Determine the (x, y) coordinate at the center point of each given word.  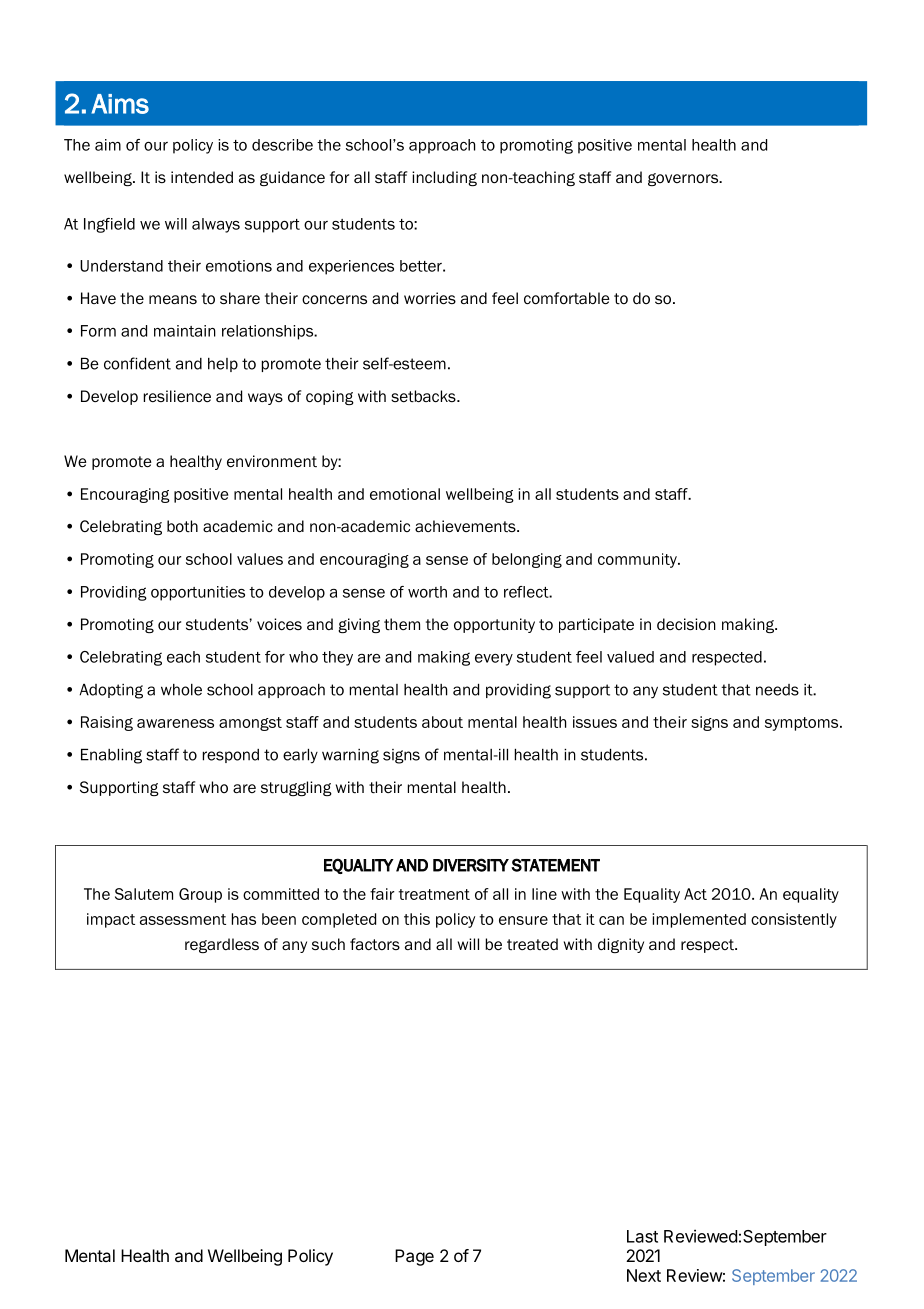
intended (202, 177)
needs (777, 690)
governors (684, 179)
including (444, 178)
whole (181, 690)
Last (642, 1236)
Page (414, 1257)
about (442, 722)
